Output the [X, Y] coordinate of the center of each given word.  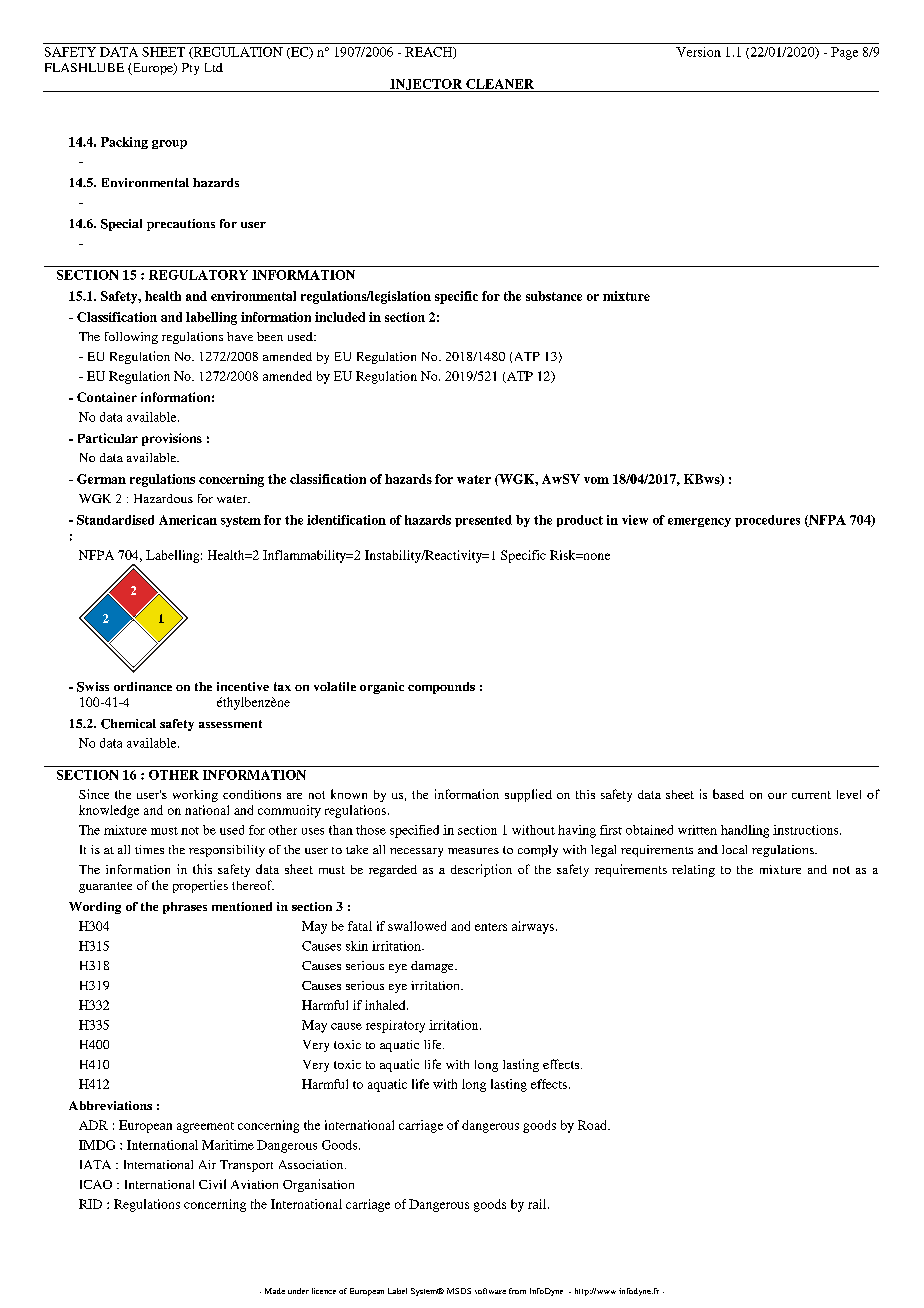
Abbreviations [110, 1105]
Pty [190, 69]
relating [693, 871]
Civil [212, 1184]
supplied [528, 795]
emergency [699, 522]
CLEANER [500, 84]
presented [483, 521]
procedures [767, 521]
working [195, 796]
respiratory [395, 1026]
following [131, 338]
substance [554, 296]
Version [698, 52]
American [188, 520]
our [777, 796]
